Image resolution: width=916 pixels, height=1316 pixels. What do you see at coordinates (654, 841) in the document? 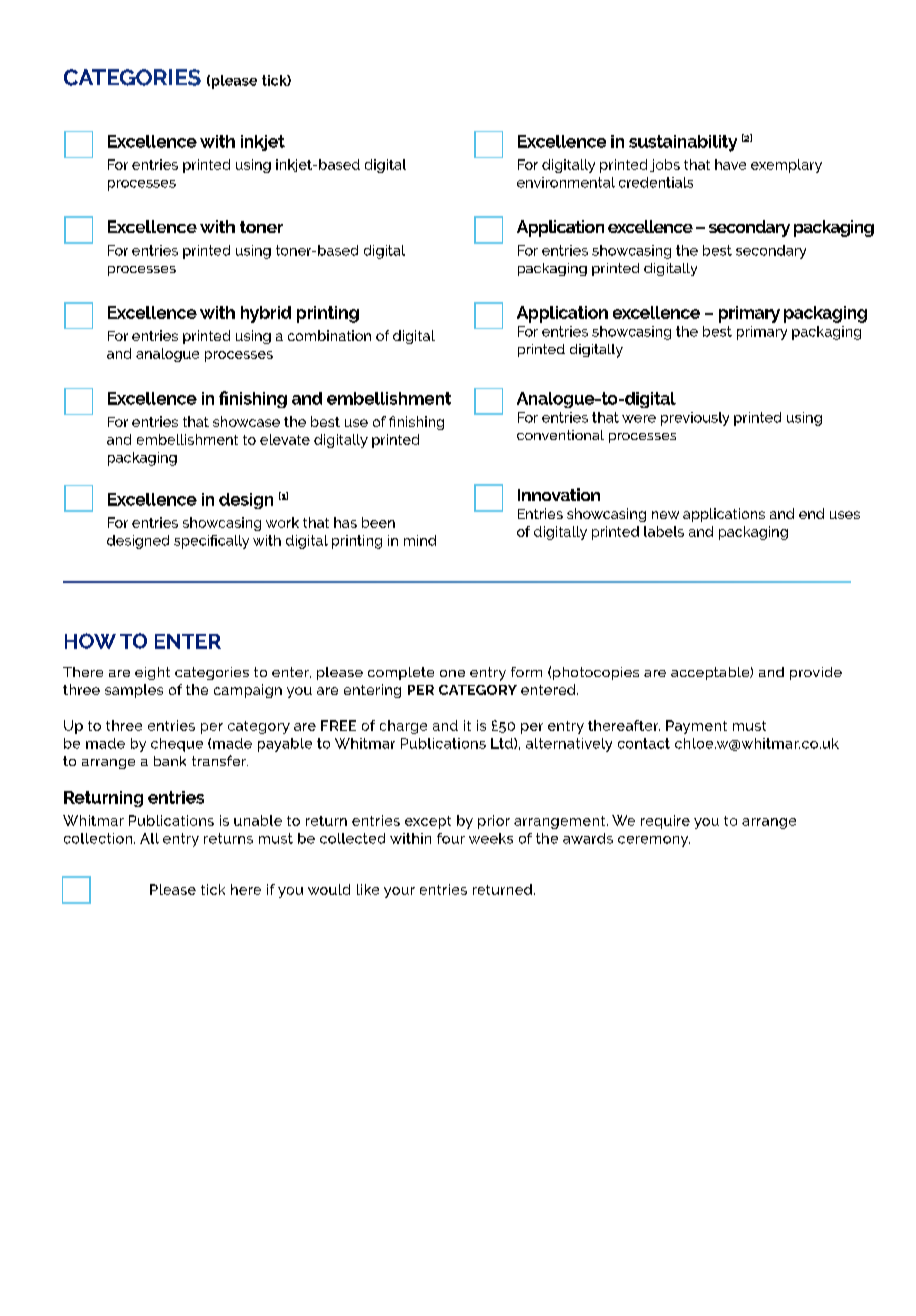
I see `ceremony` at bounding box center [654, 841].
